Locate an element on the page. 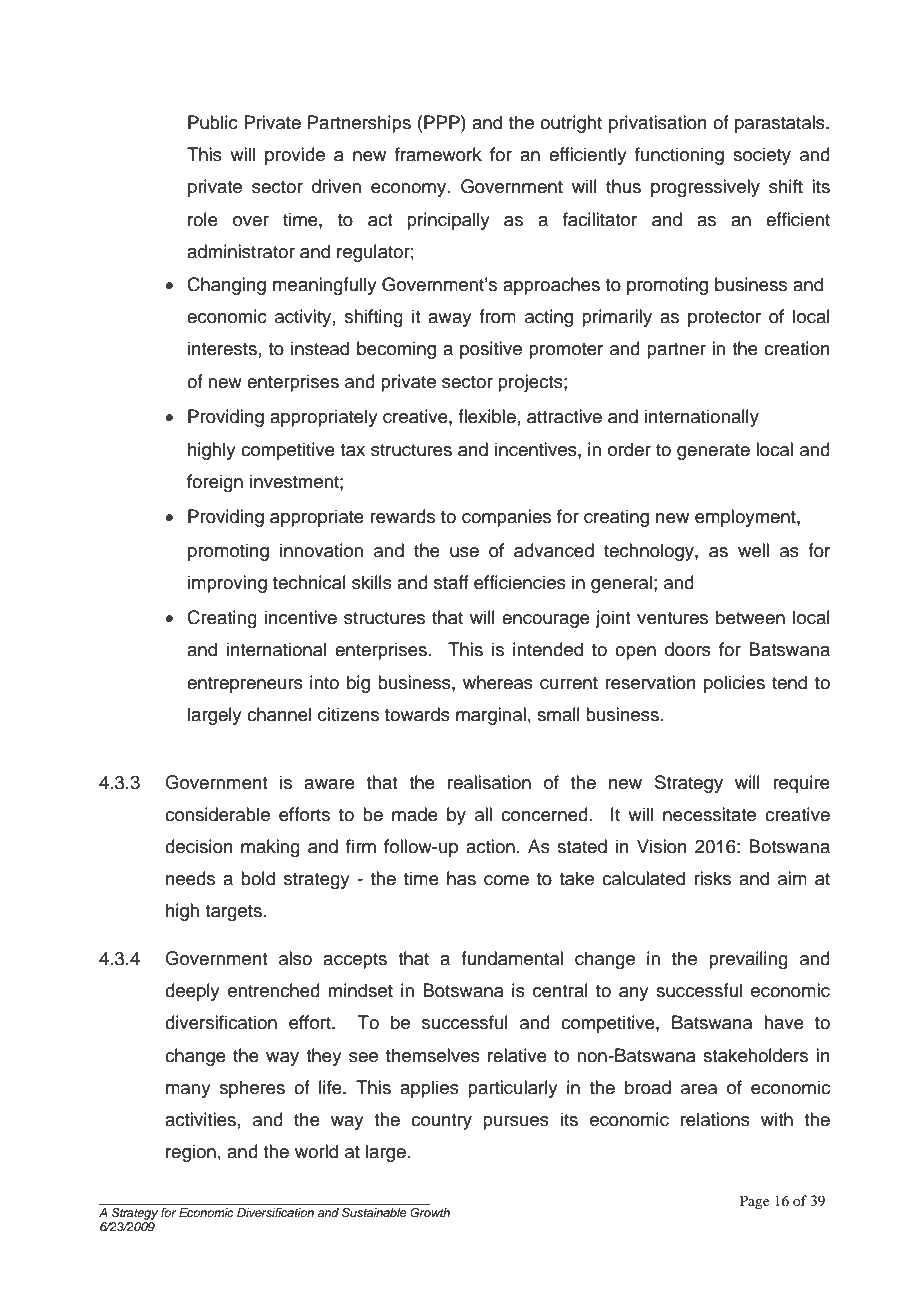 This image has height=1308, width=924. world is located at coordinates (316, 1151).
